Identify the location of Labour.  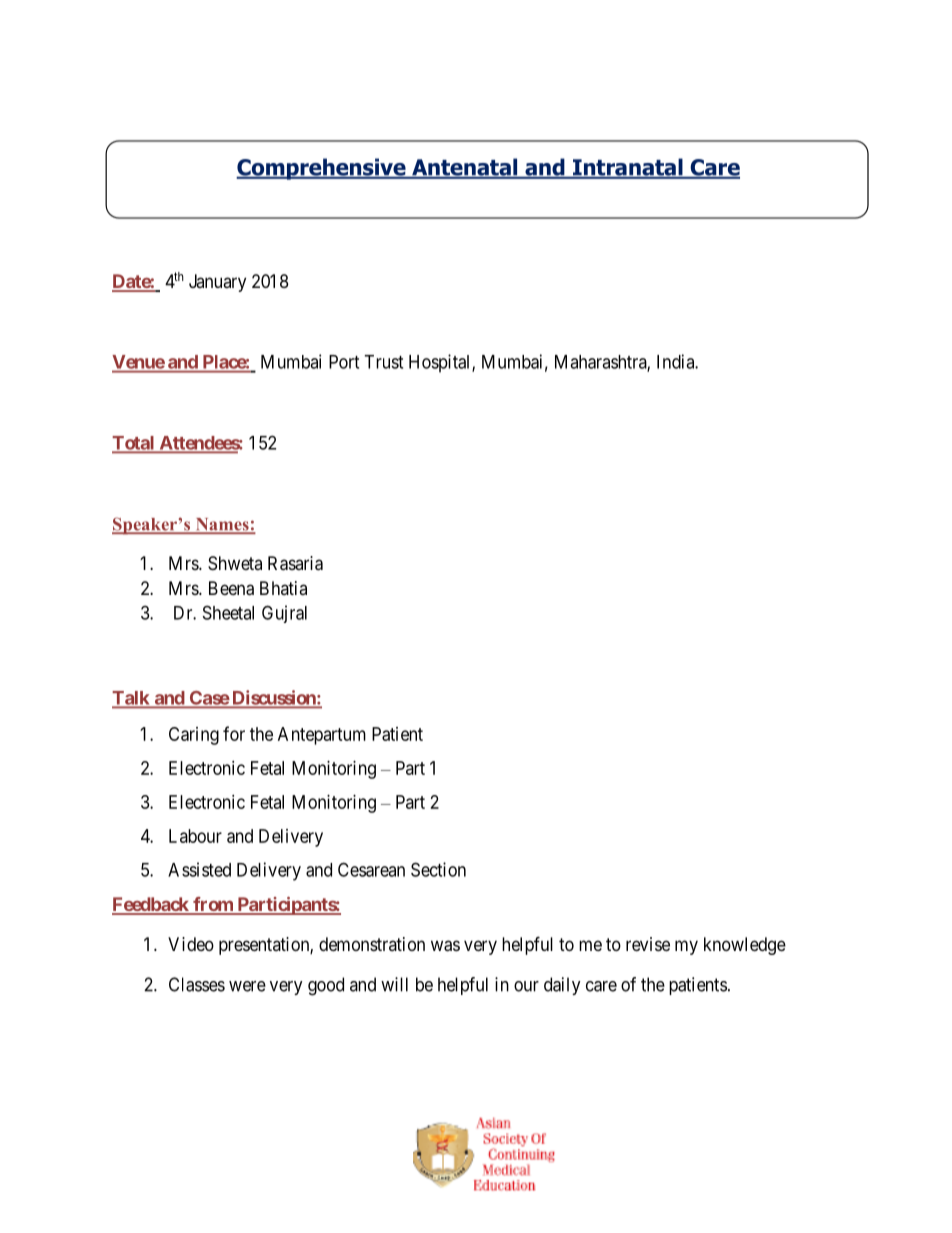
(195, 836).
